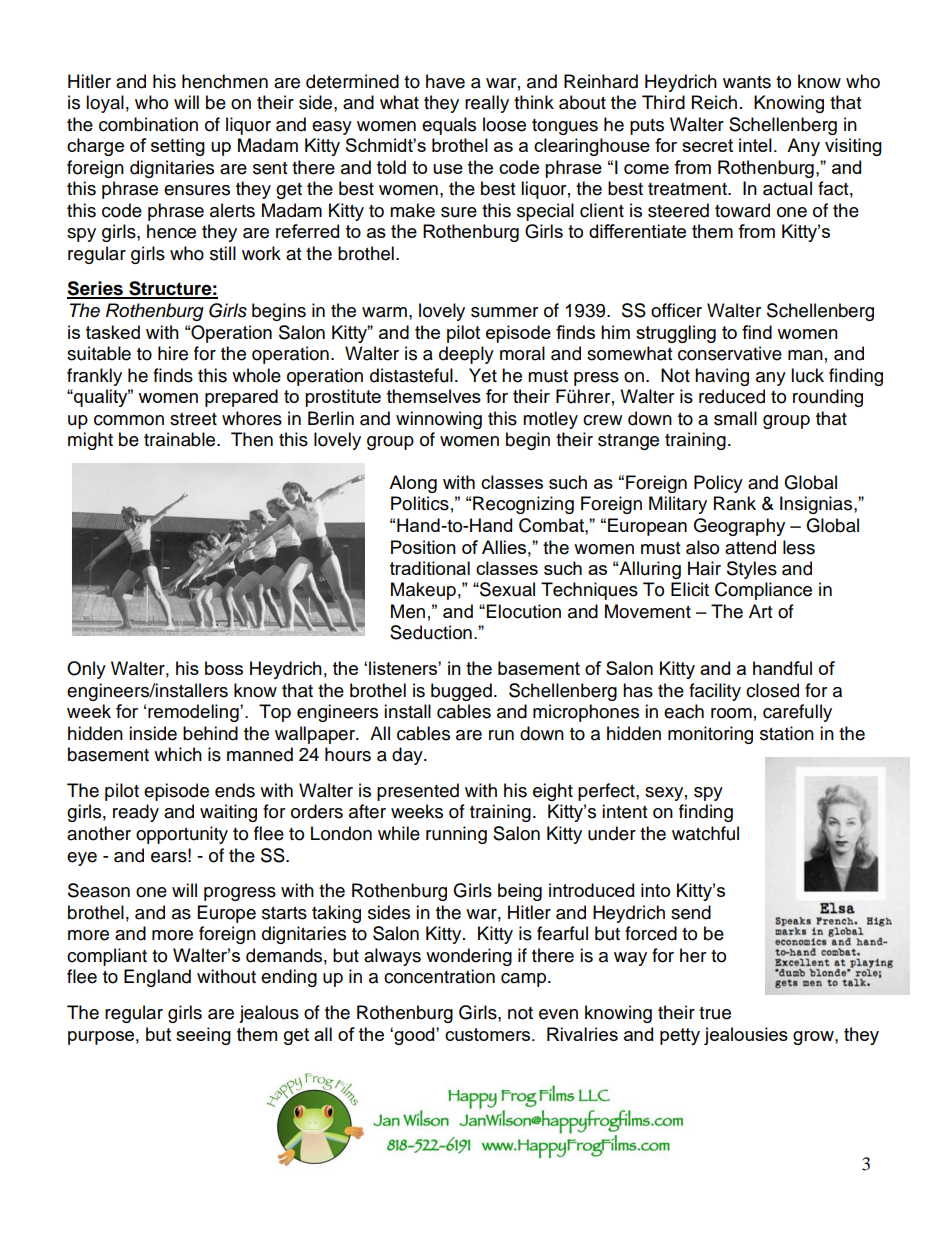 The image size is (952, 1233). What do you see at coordinates (148, 124) in the page?
I see `combination` at bounding box center [148, 124].
